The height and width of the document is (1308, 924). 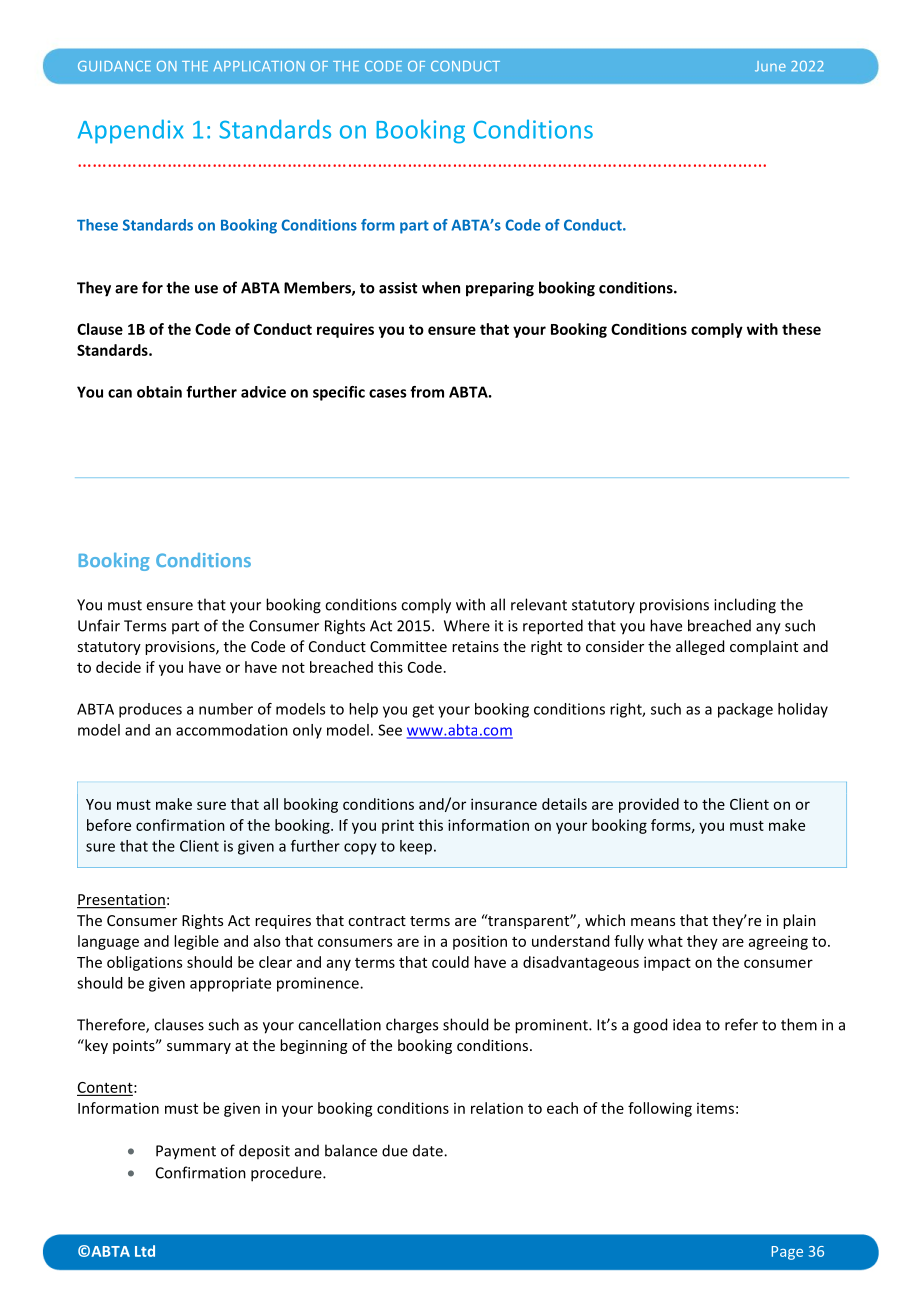 What do you see at coordinates (121, 901) in the document?
I see `Presentation` at bounding box center [121, 901].
